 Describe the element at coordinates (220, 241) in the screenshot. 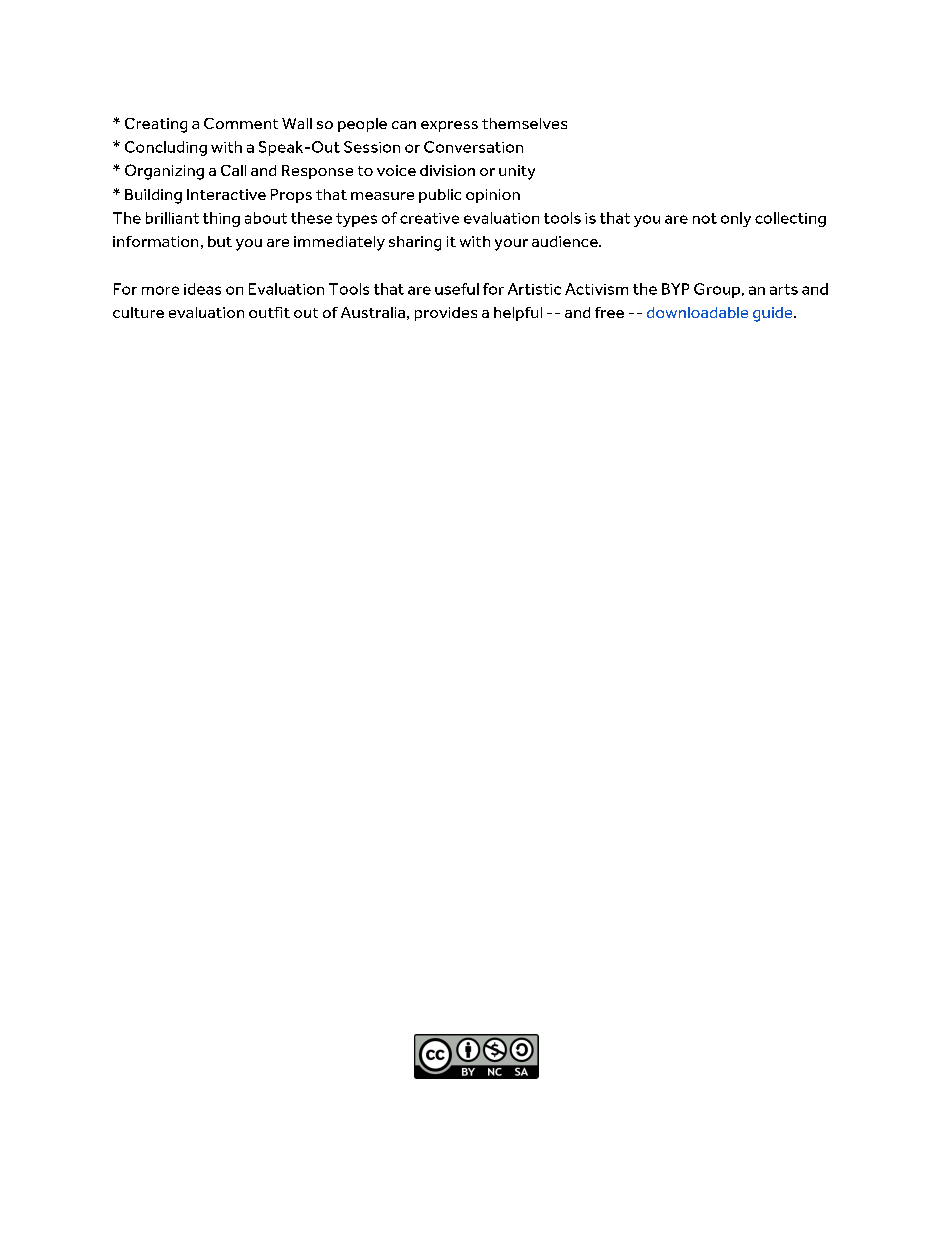

I see `but` at that location.
